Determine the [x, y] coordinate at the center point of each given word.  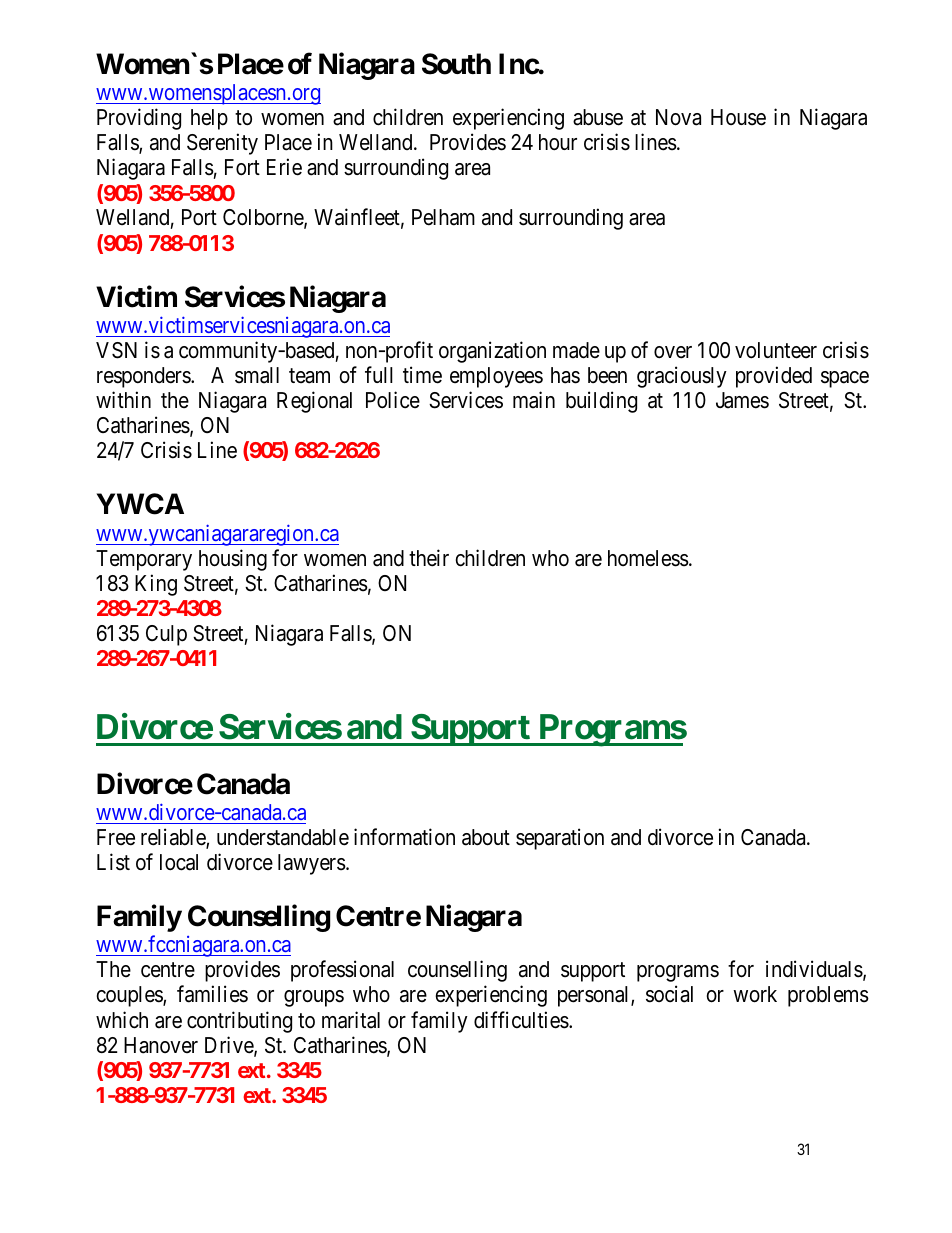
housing [233, 560]
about [486, 837]
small [257, 375]
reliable [174, 838]
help [209, 119]
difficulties [522, 1020]
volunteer [776, 350]
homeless [648, 558]
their [429, 558]
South [456, 64]
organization [492, 352]
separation [560, 839]
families [212, 994]
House [738, 117]
